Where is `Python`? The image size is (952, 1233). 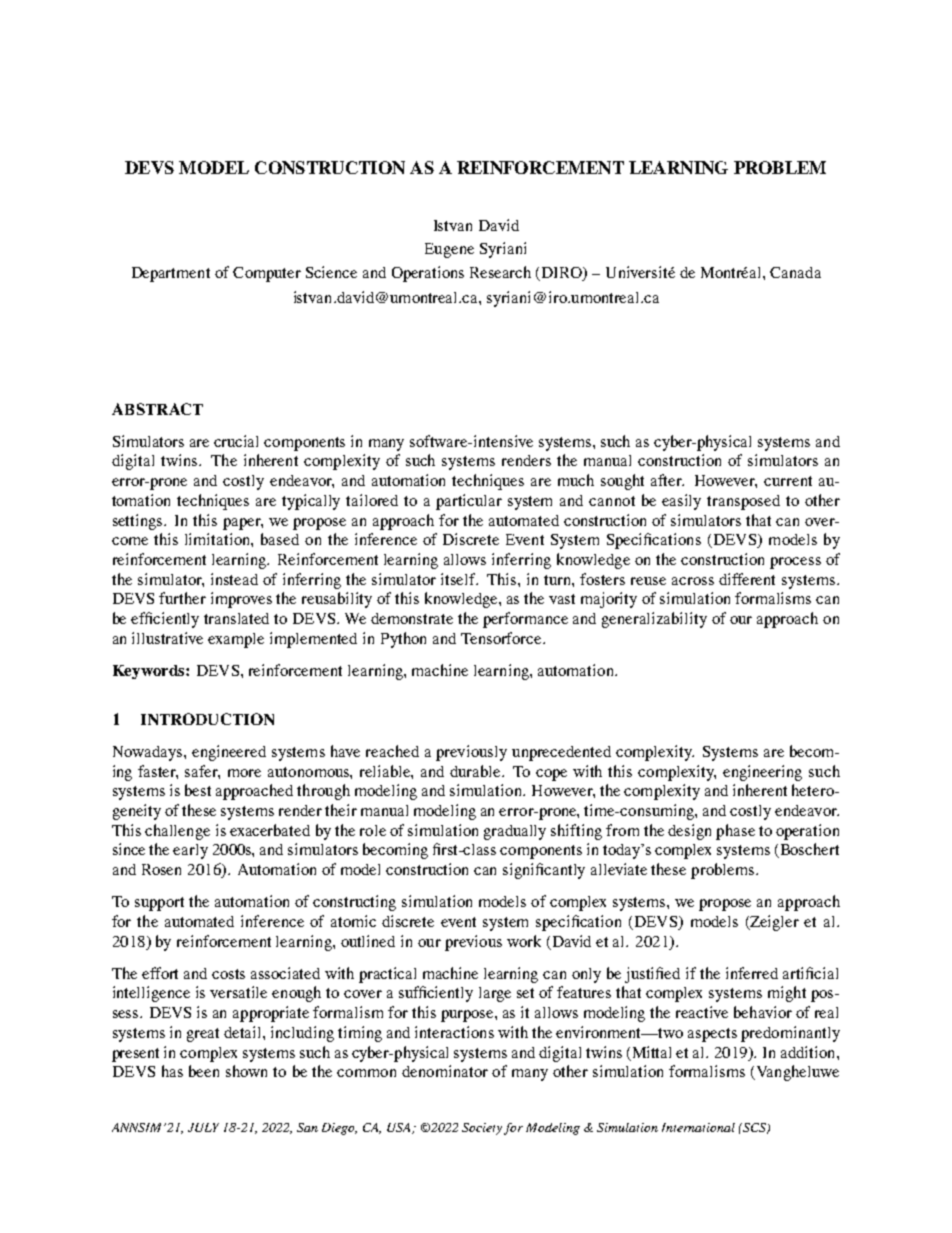 Python is located at coordinates (403, 640).
